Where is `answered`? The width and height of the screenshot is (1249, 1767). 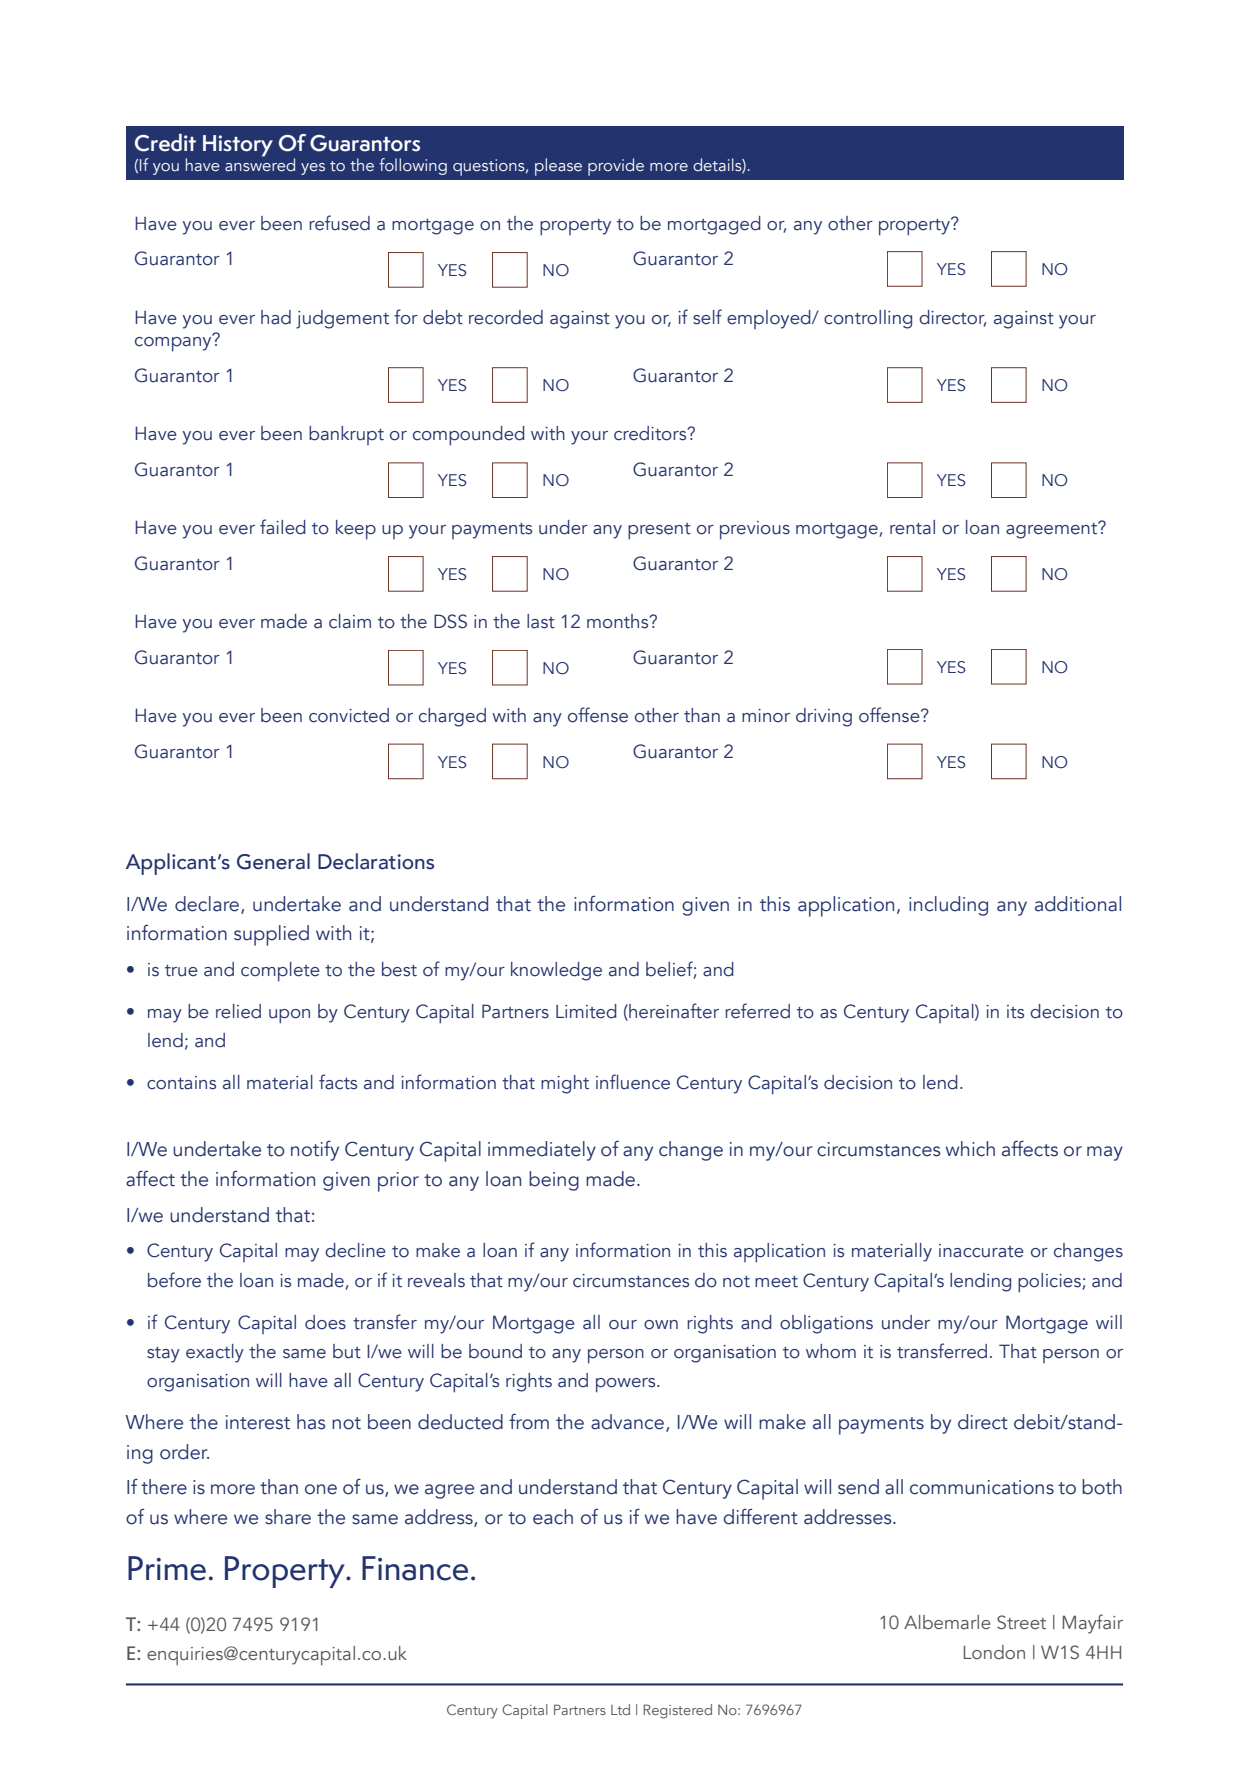 answered is located at coordinates (260, 164).
